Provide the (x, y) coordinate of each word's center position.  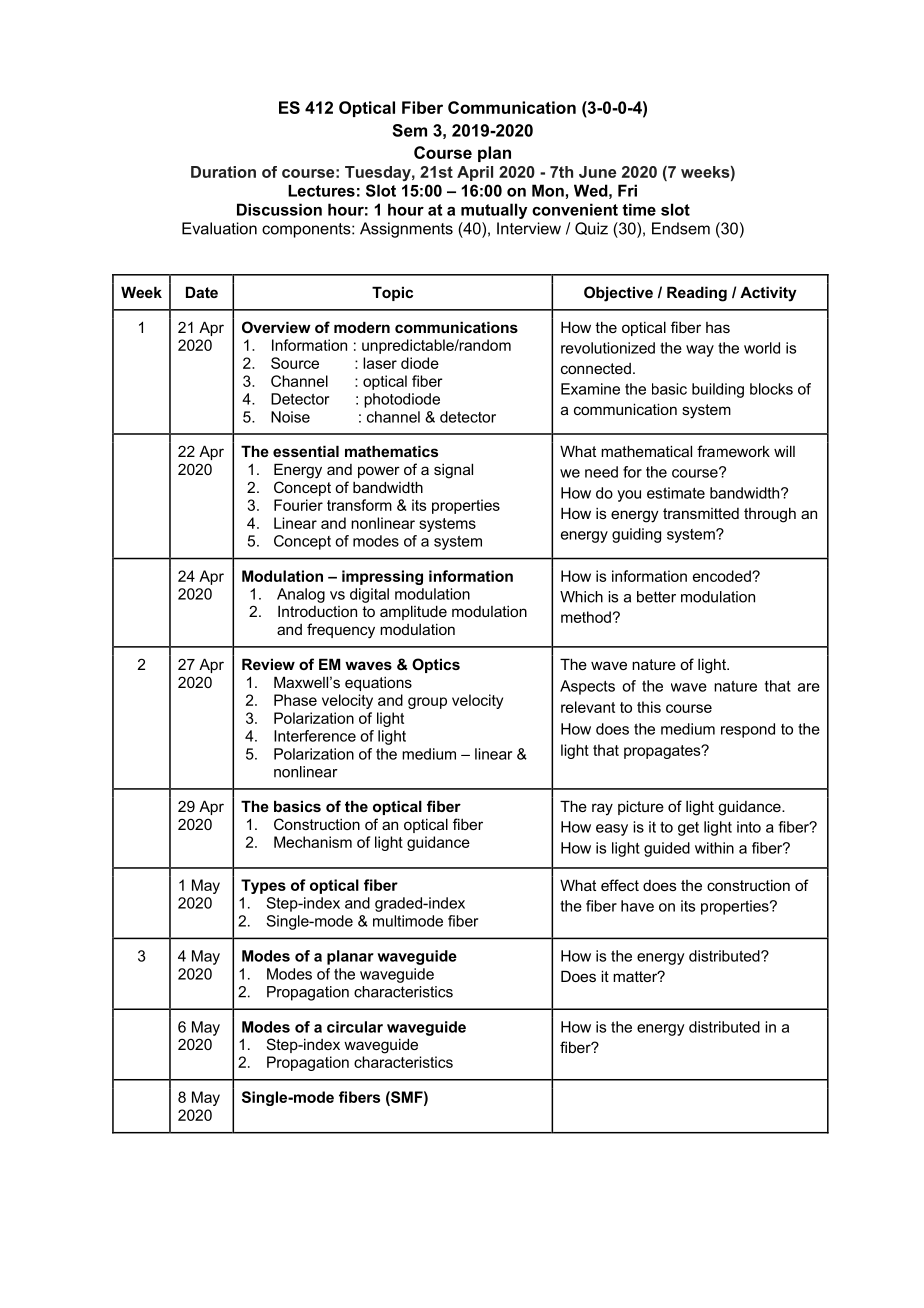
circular (355, 1027)
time (639, 209)
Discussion (279, 209)
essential (306, 451)
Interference (315, 736)
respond (748, 730)
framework (733, 451)
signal (453, 471)
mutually (494, 211)
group (427, 703)
